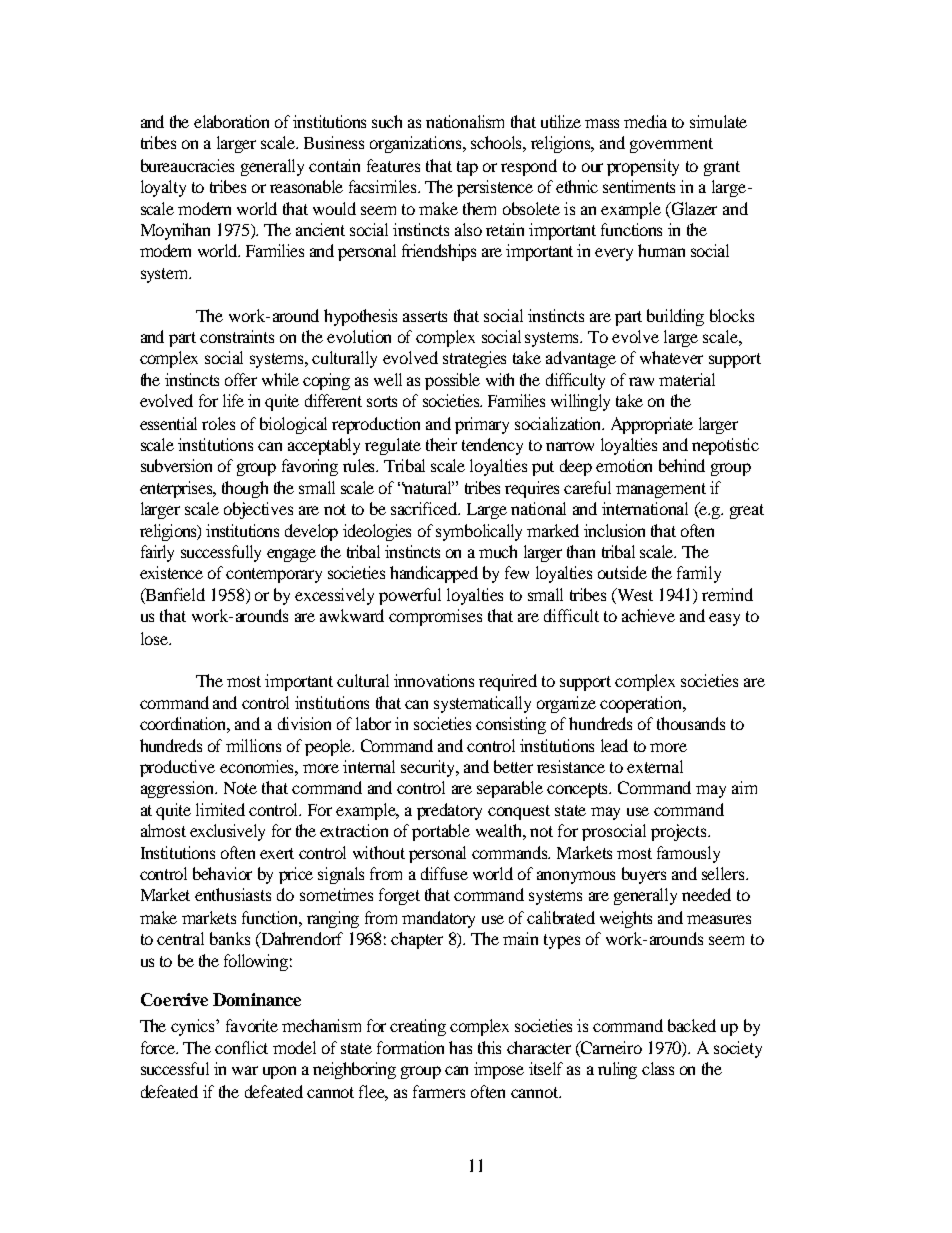  What do you see at coordinates (655, 766) in the page?
I see `external` at bounding box center [655, 766].
